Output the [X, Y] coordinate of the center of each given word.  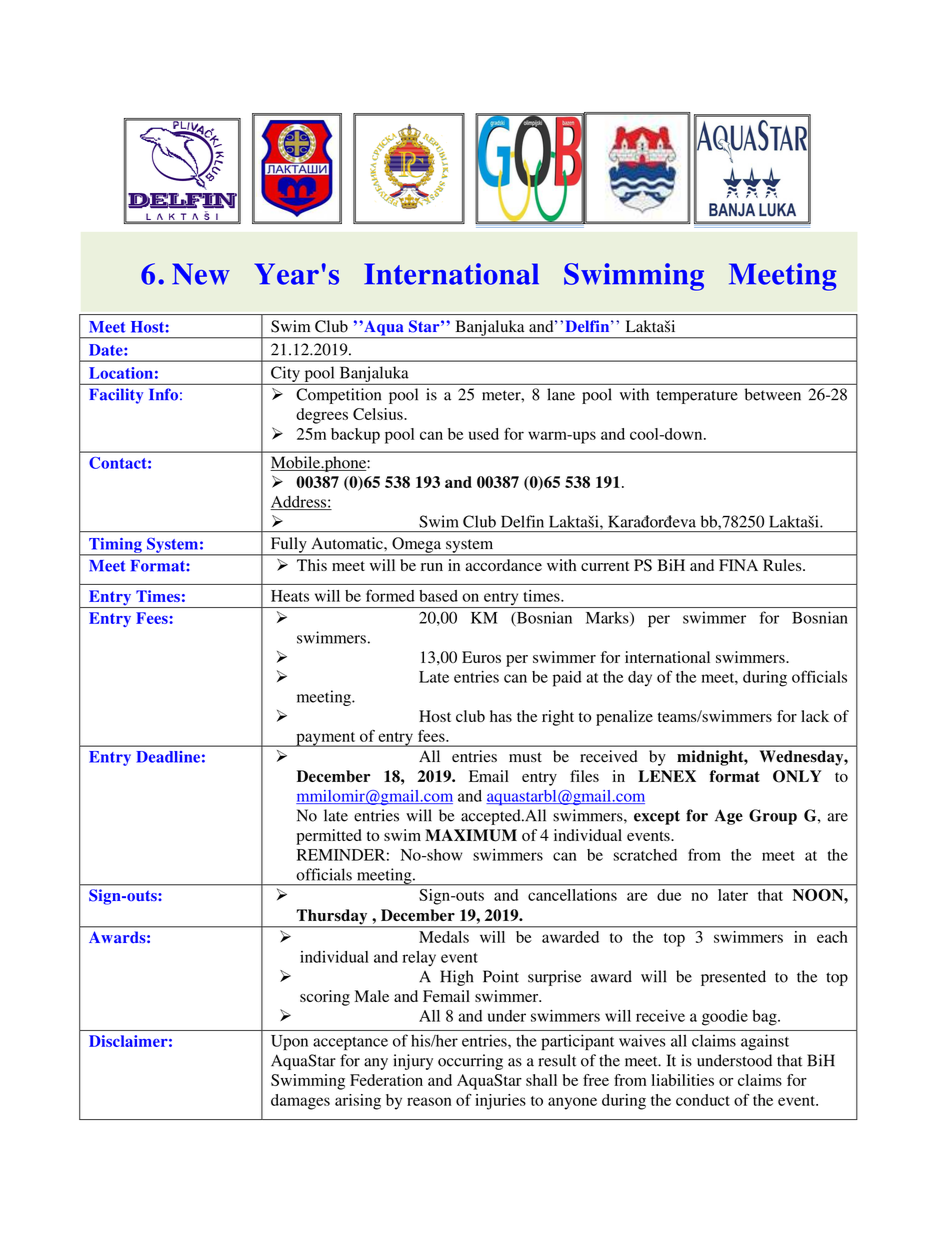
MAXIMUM [471, 835]
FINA [738, 565]
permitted [329, 837]
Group [773, 817]
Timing [115, 546]
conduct [703, 1100]
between [773, 394]
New [201, 274]
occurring [470, 1062]
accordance [503, 565]
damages [300, 1102]
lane [561, 394]
